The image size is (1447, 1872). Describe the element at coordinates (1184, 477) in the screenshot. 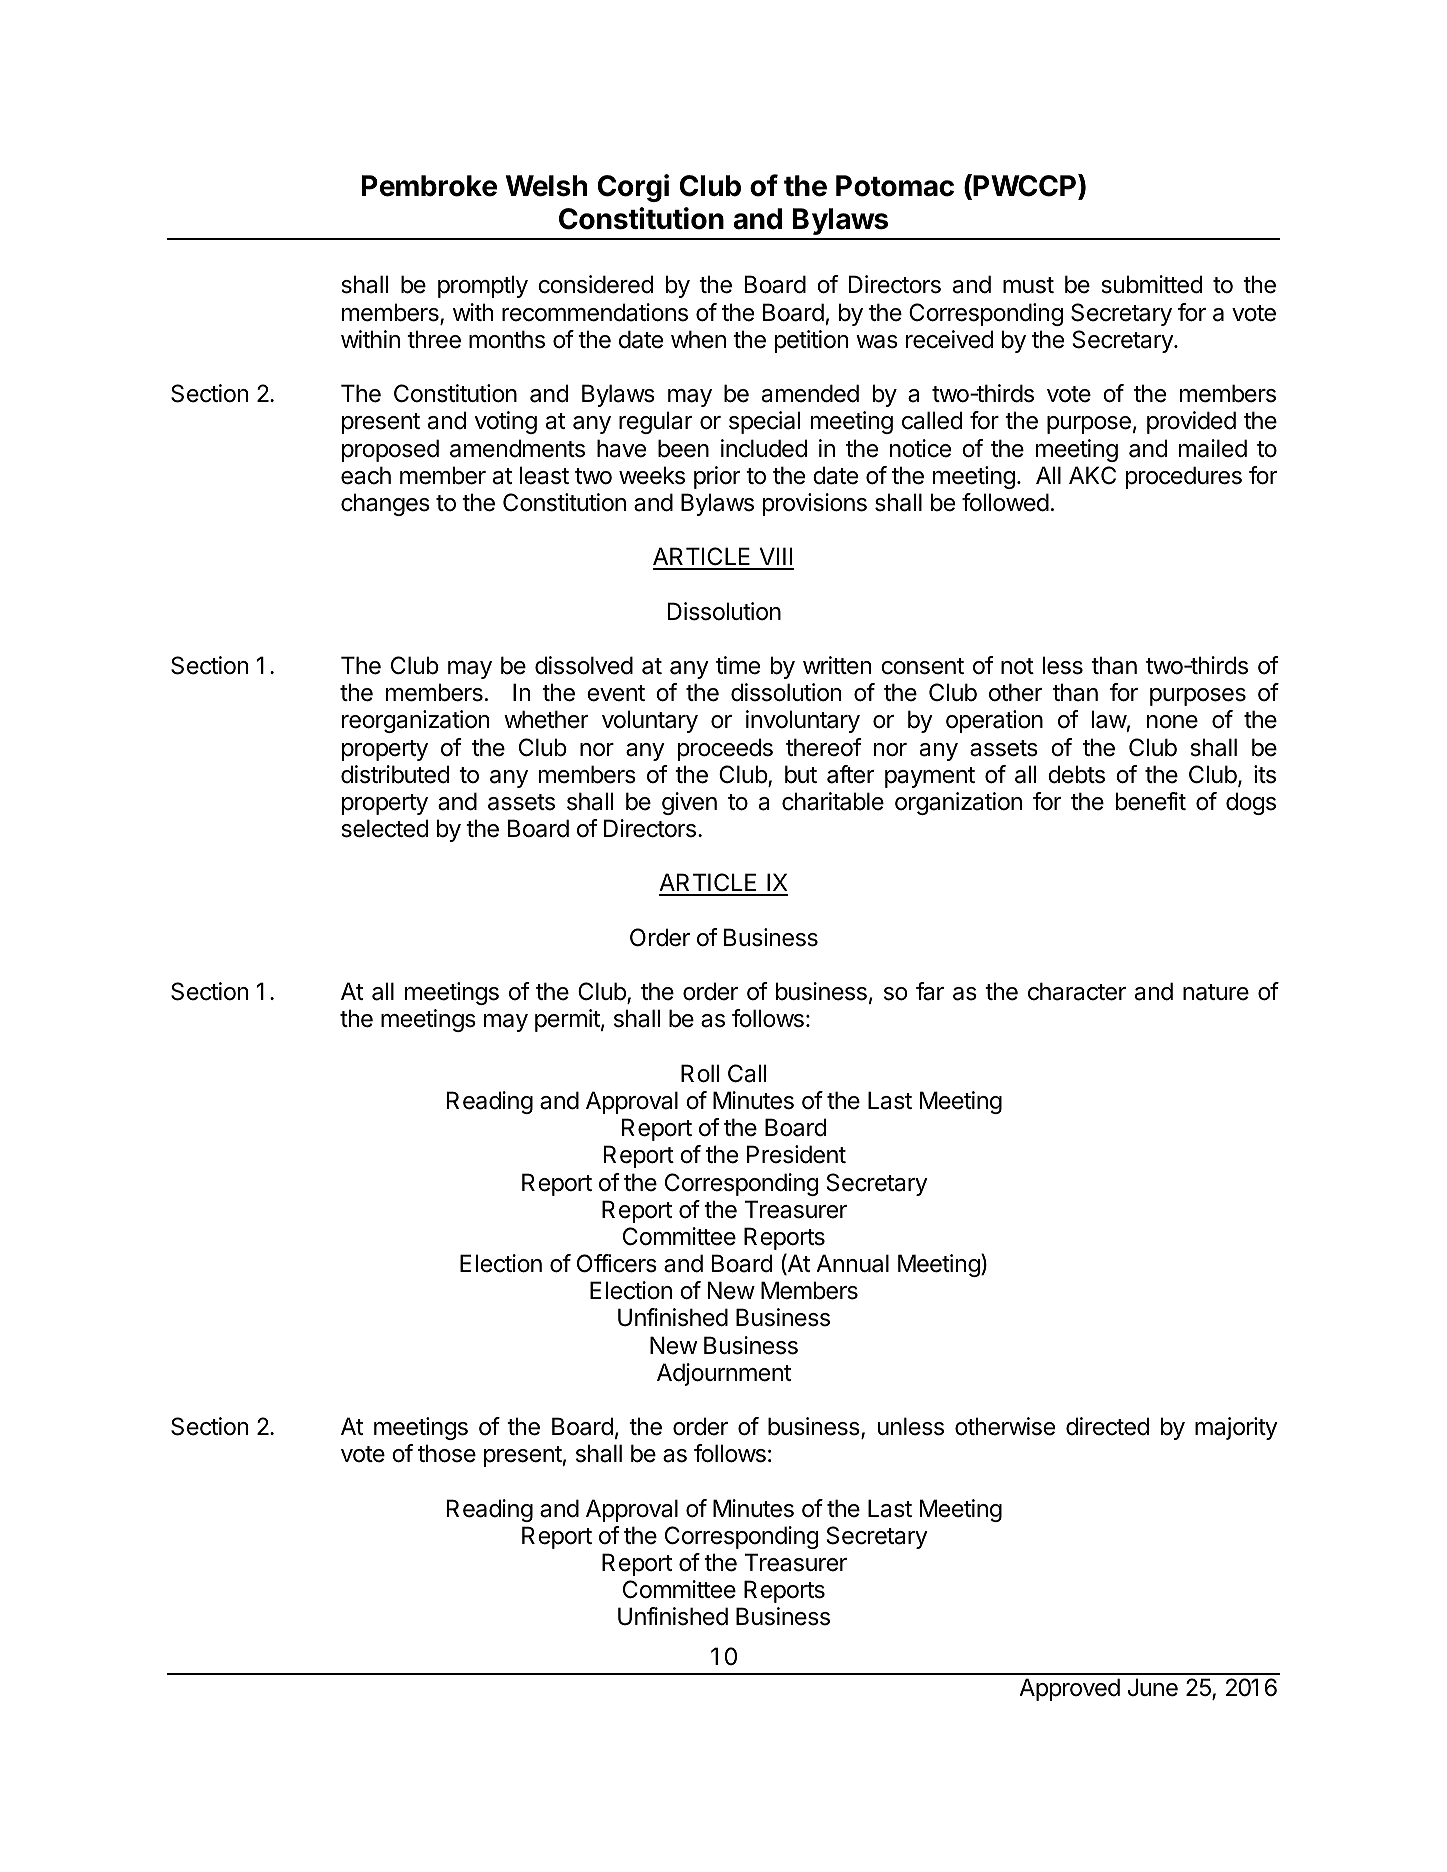

I see `procedures` at that location.
